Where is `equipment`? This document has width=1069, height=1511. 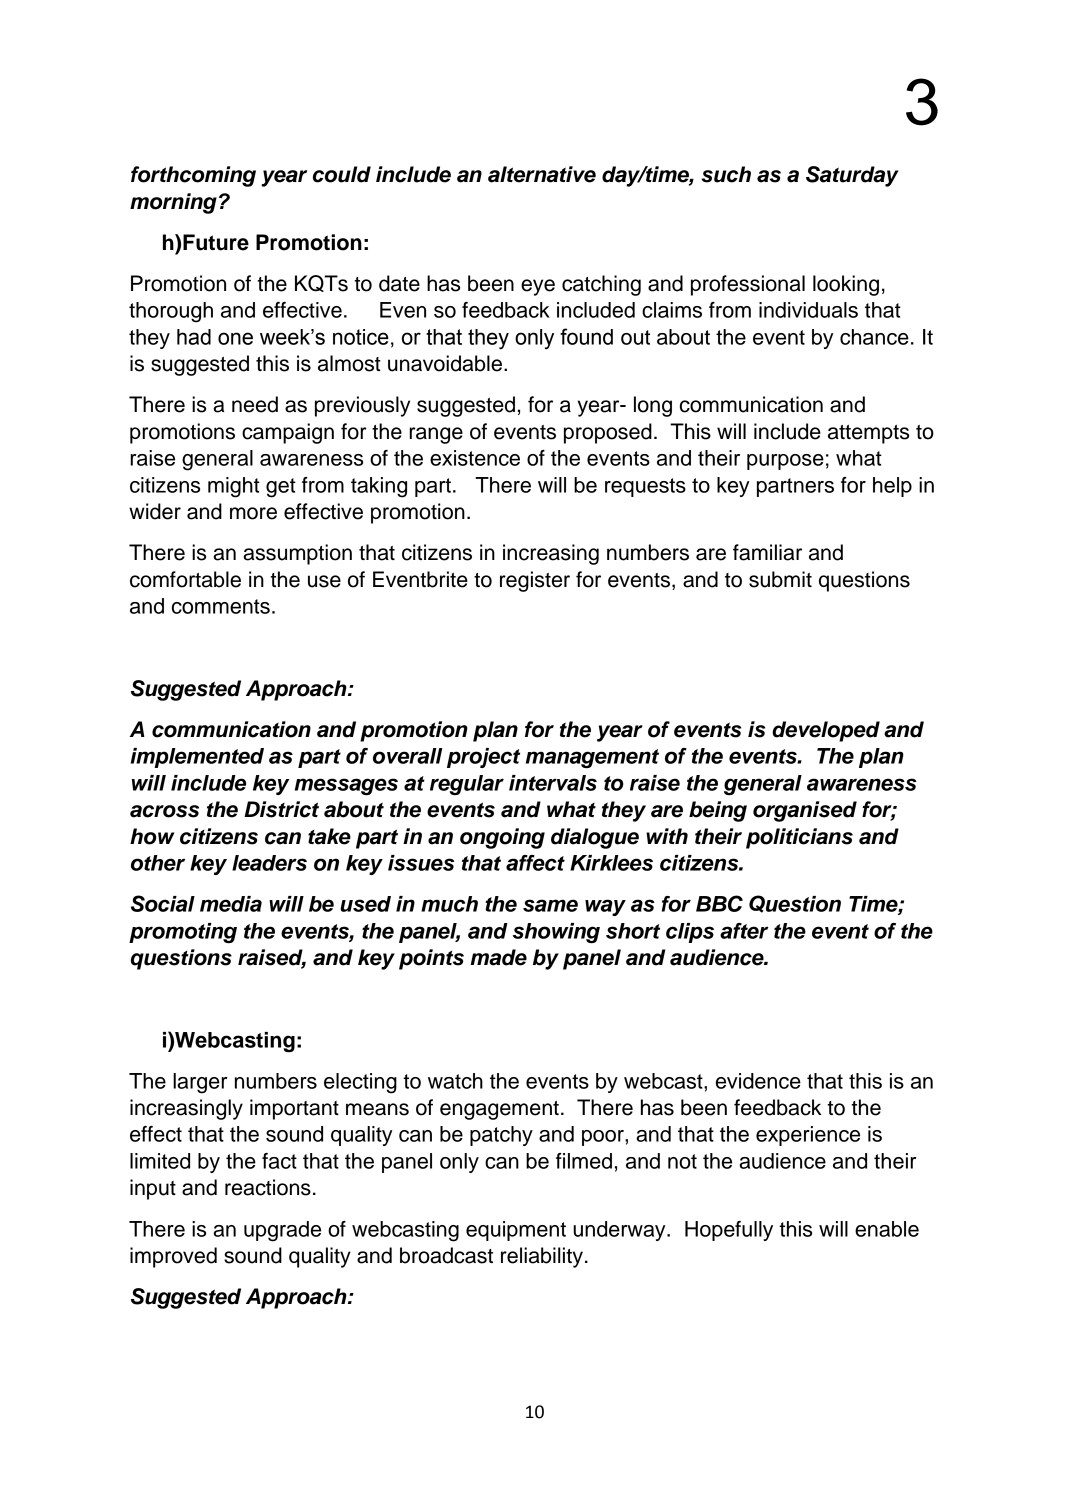
equipment is located at coordinates (516, 1231).
